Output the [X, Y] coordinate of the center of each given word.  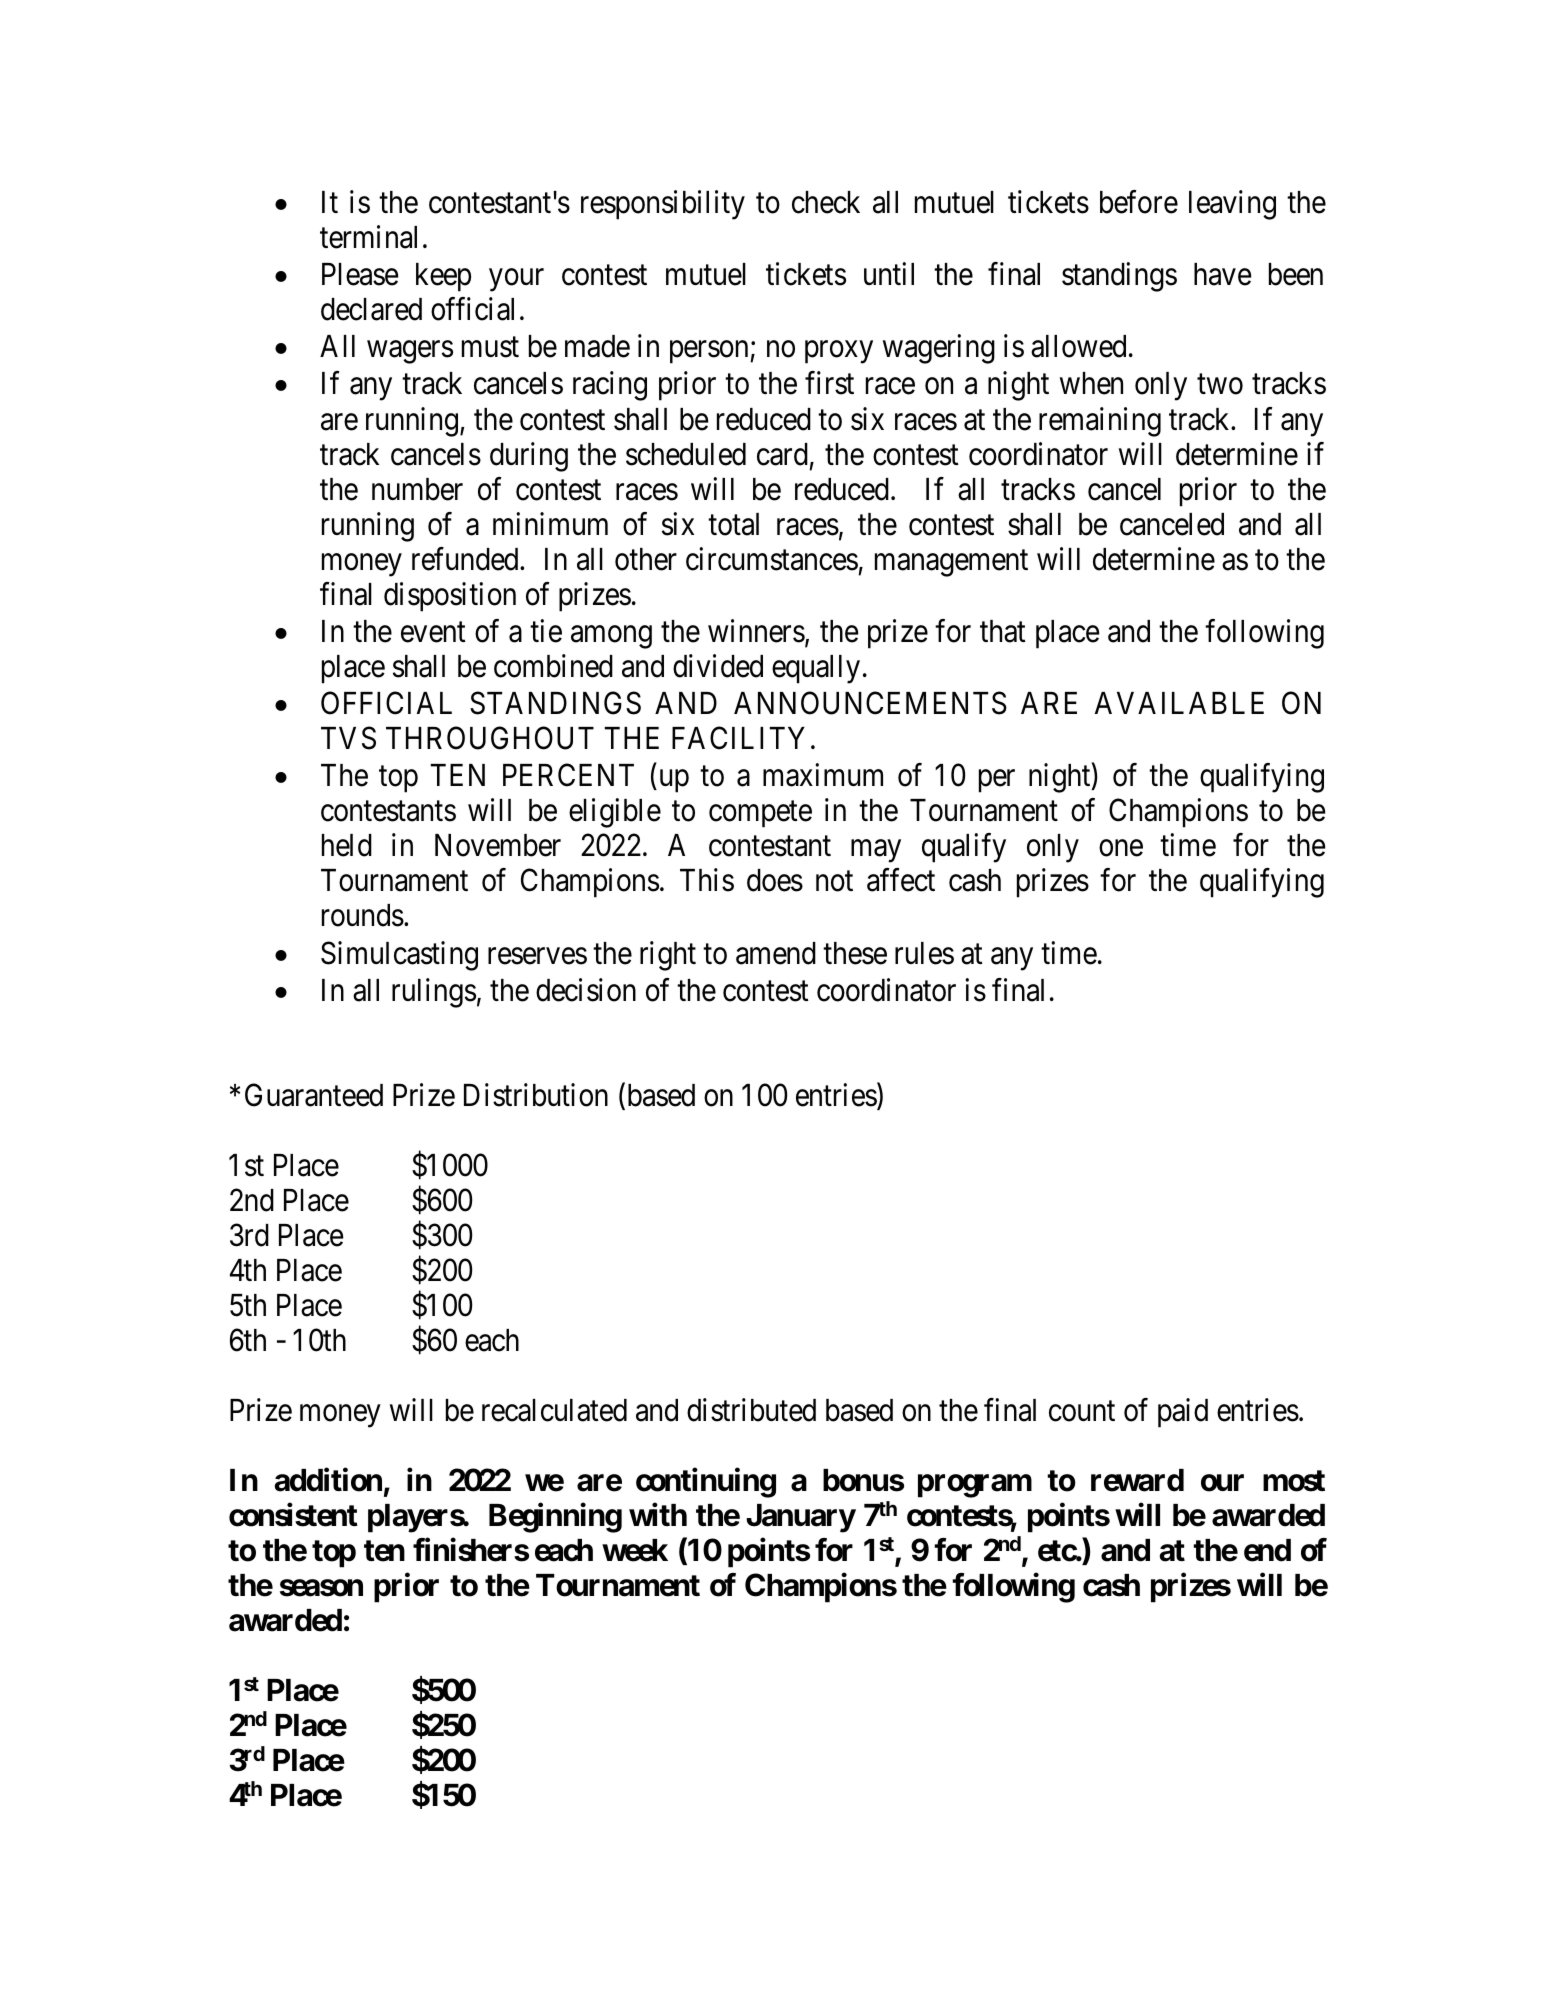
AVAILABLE [1179, 703]
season [321, 1588]
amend [776, 953]
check [826, 202]
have [1223, 274]
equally [816, 669]
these [855, 953]
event [433, 632]
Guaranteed [314, 1095]
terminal [368, 237]
